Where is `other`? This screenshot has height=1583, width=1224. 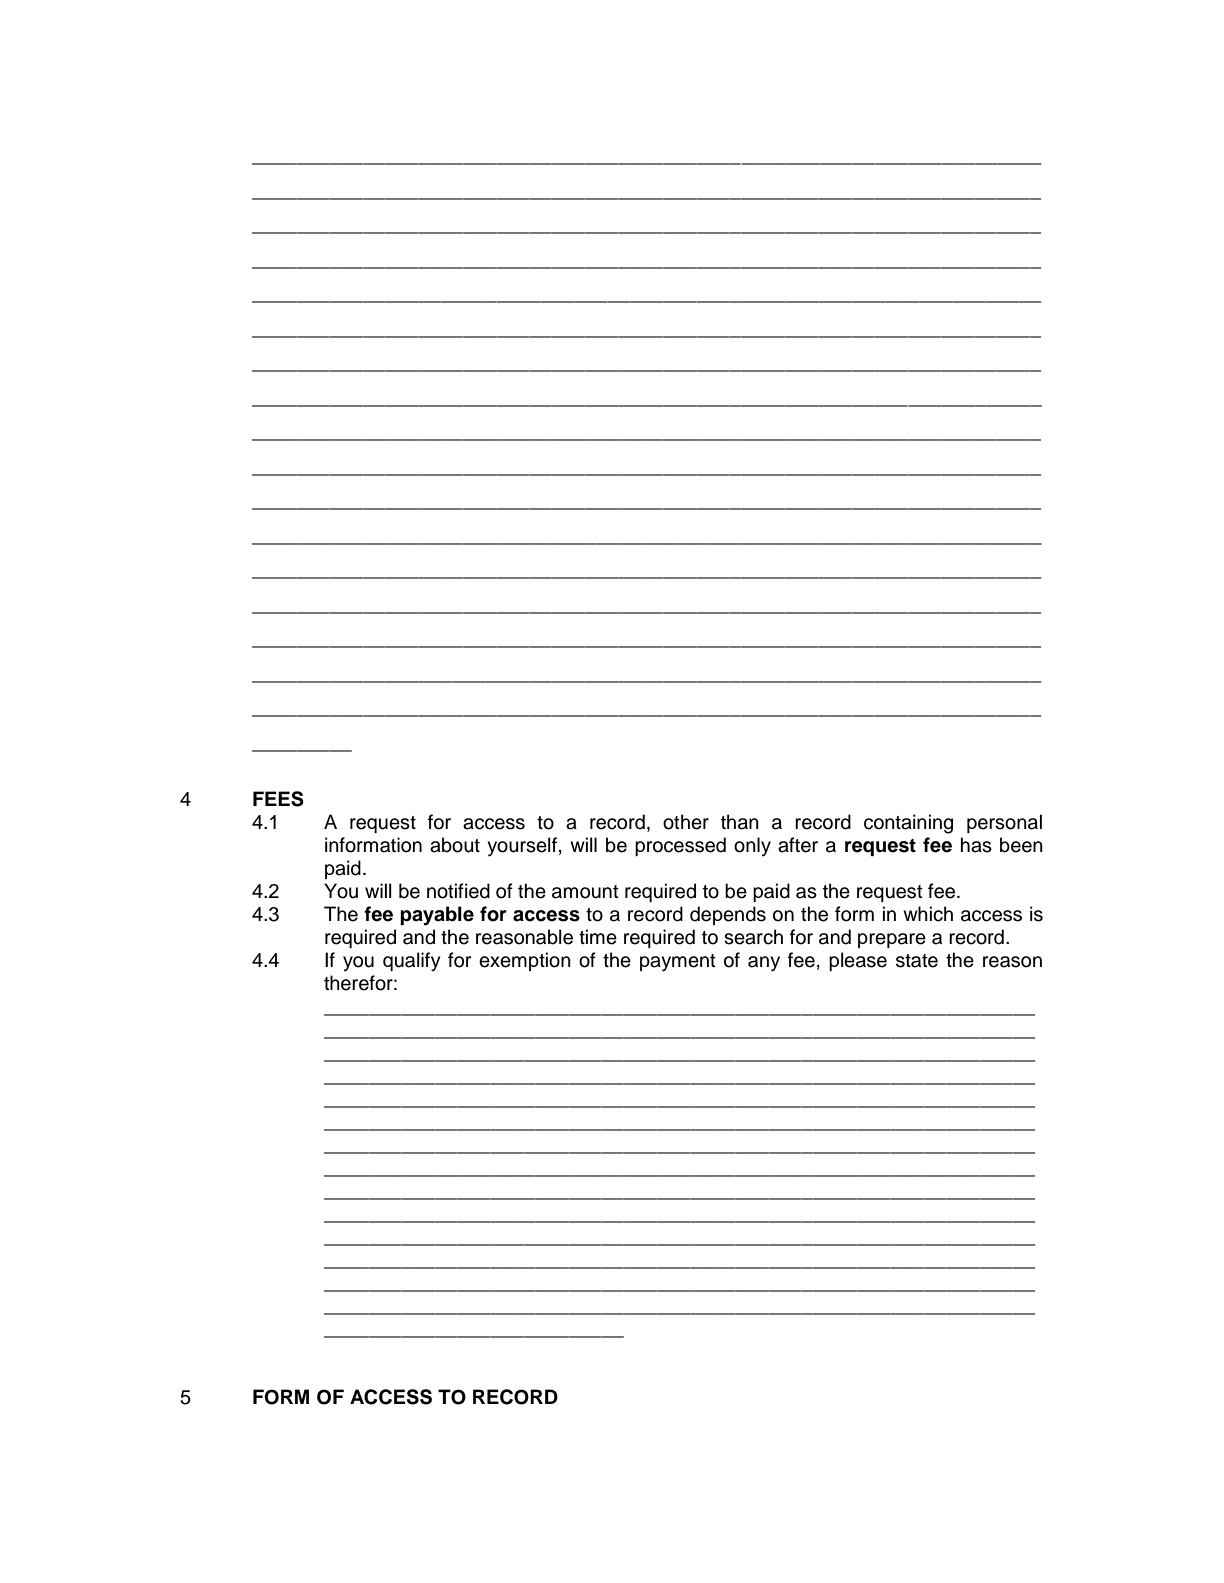
other is located at coordinates (686, 822).
